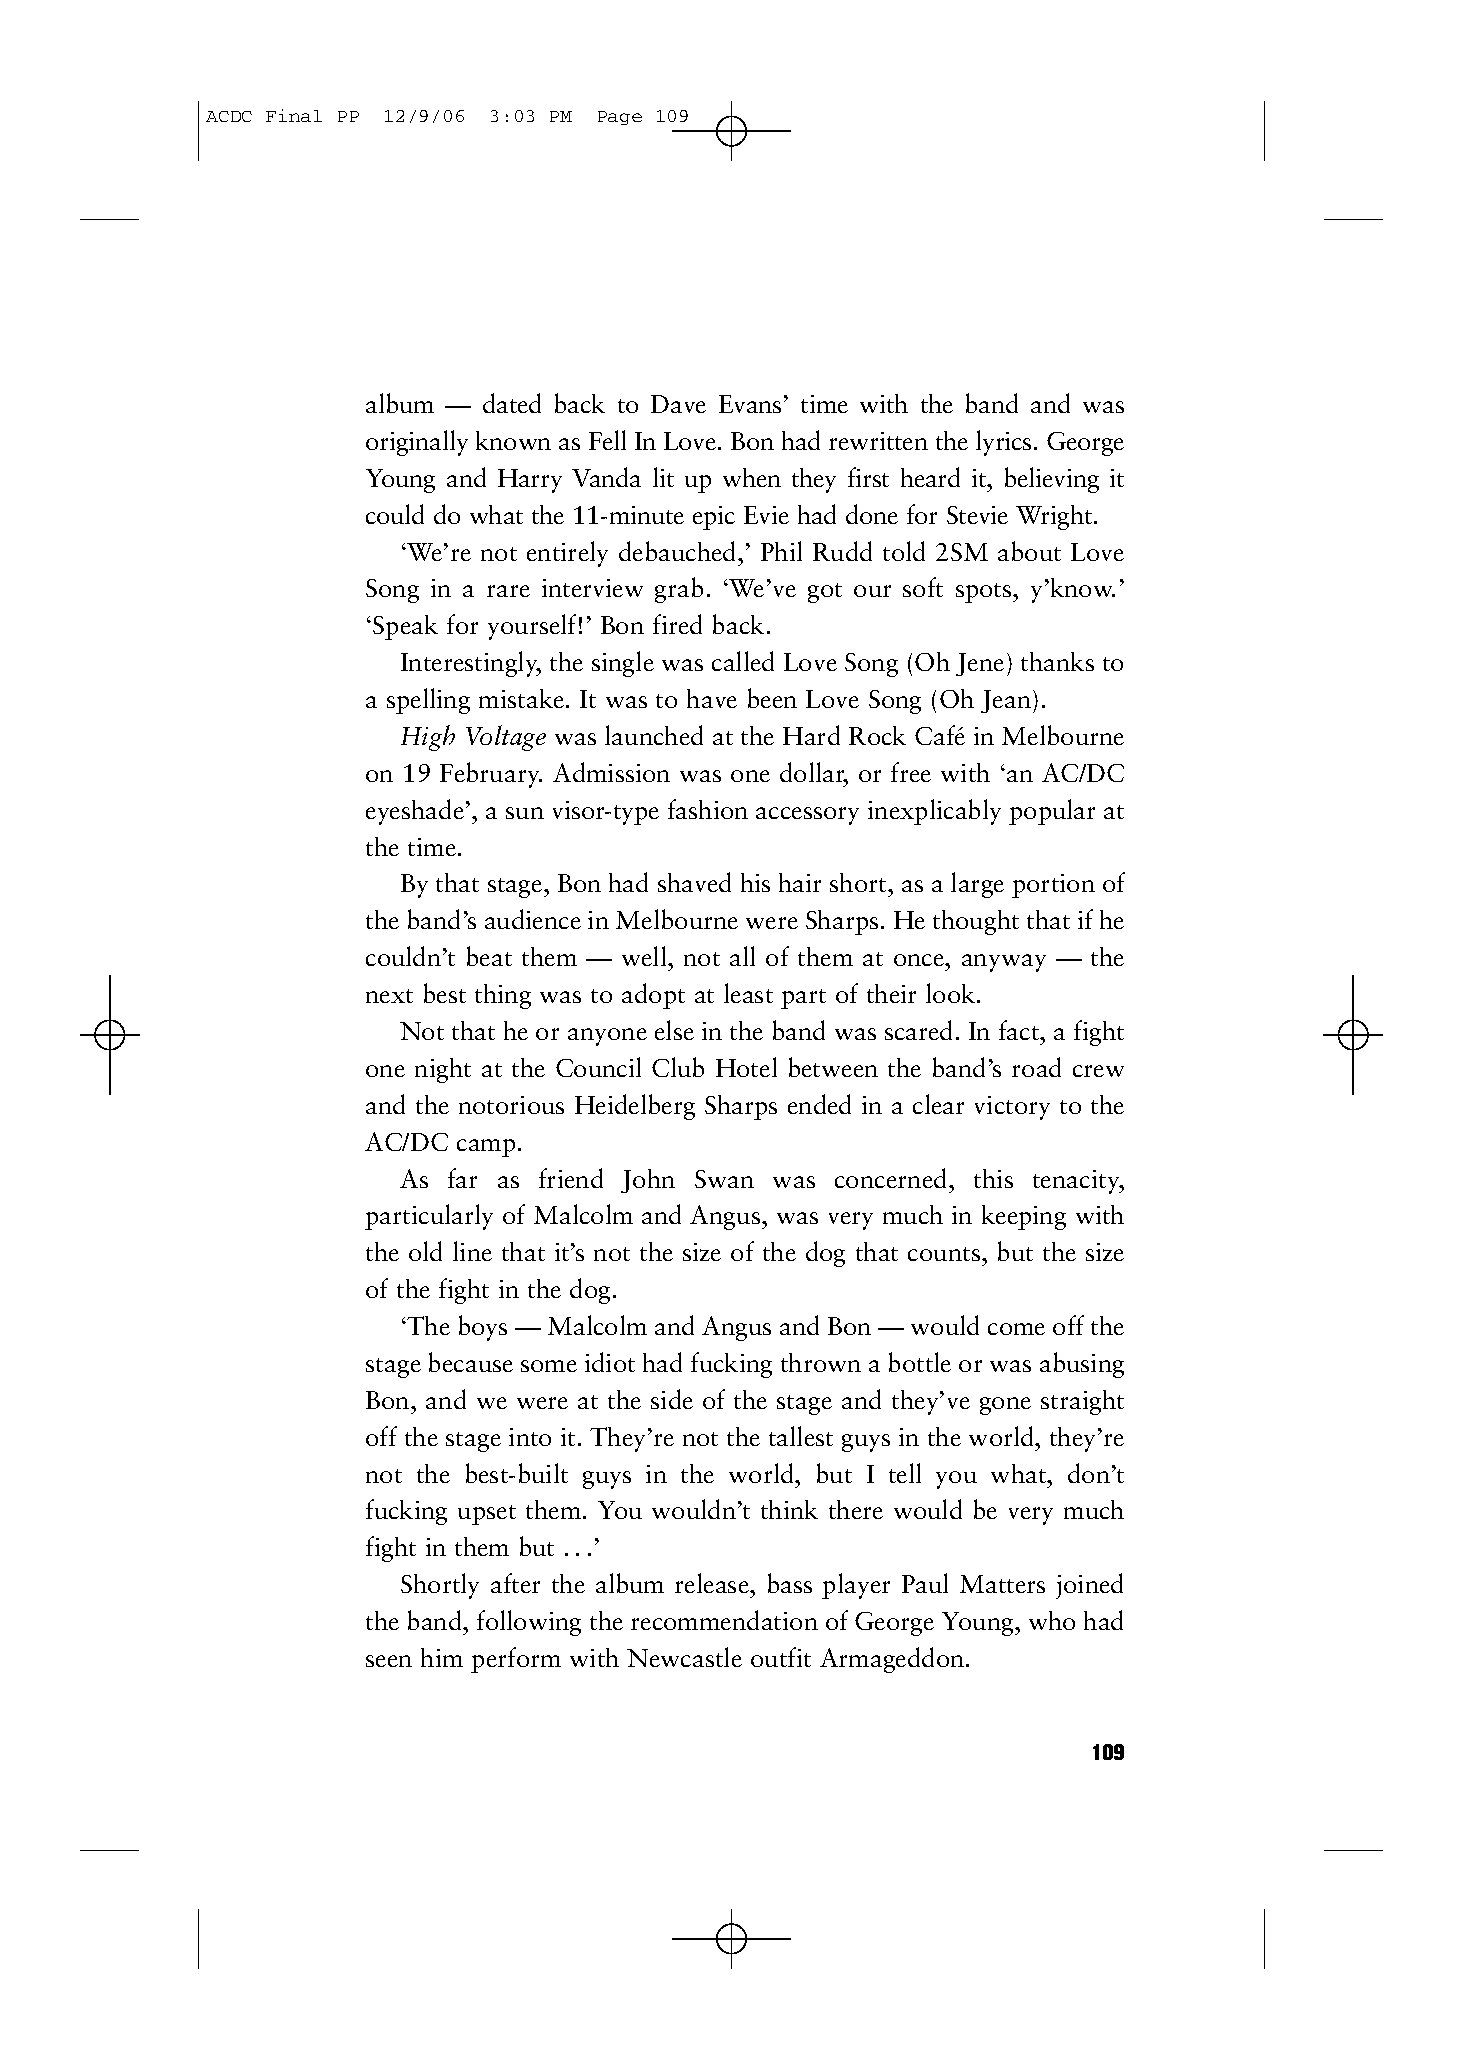 The width and height of the screenshot is (1463, 2070). I want to click on Swan, so click(724, 1179).
